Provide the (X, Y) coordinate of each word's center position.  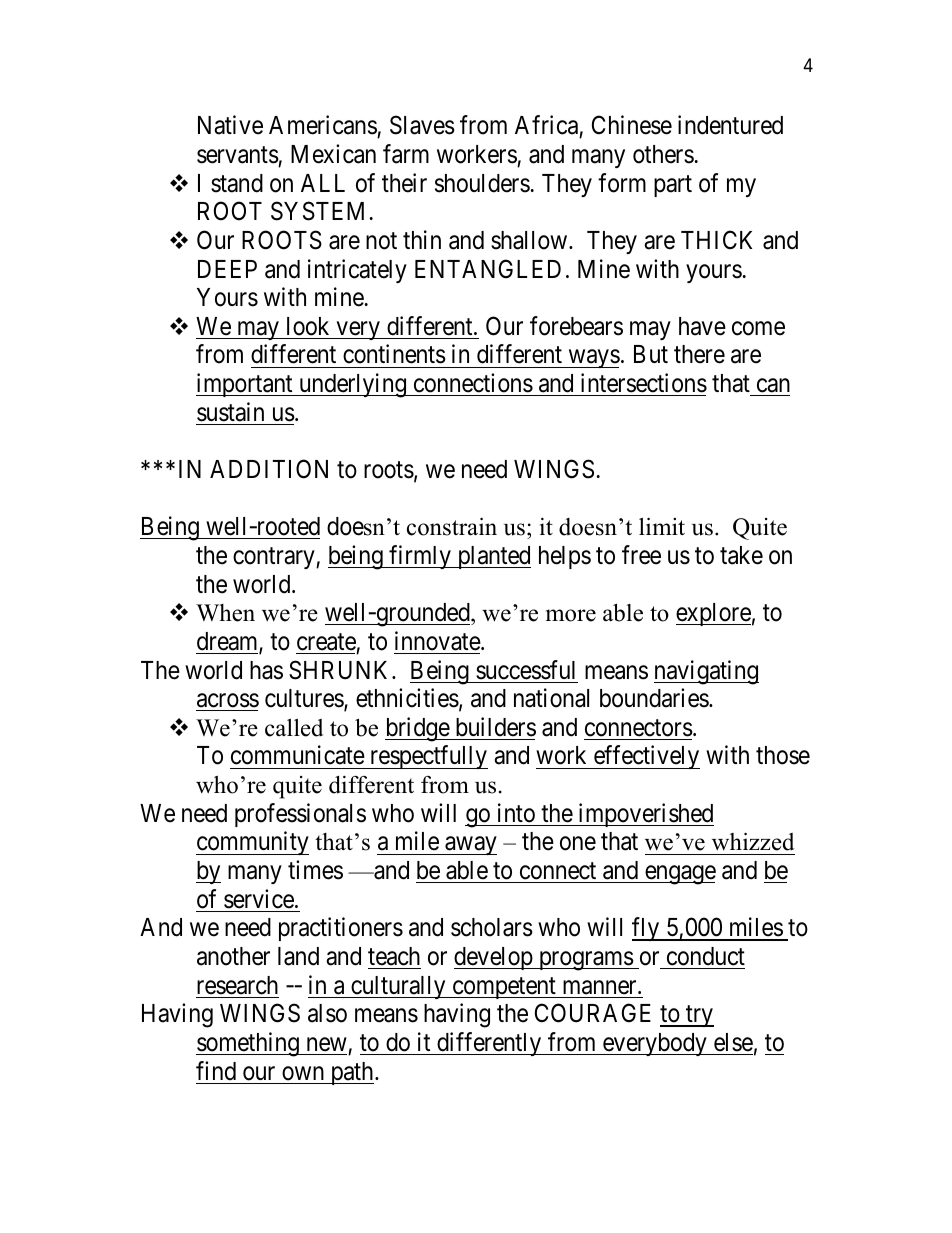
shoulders (482, 183)
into (516, 813)
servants (238, 155)
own (303, 1073)
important (245, 385)
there (699, 354)
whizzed (753, 841)
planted (493, 557)
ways (593, 359)
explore (713, 614)
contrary (275, 558)
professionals (300, 815)
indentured (730, 125)
